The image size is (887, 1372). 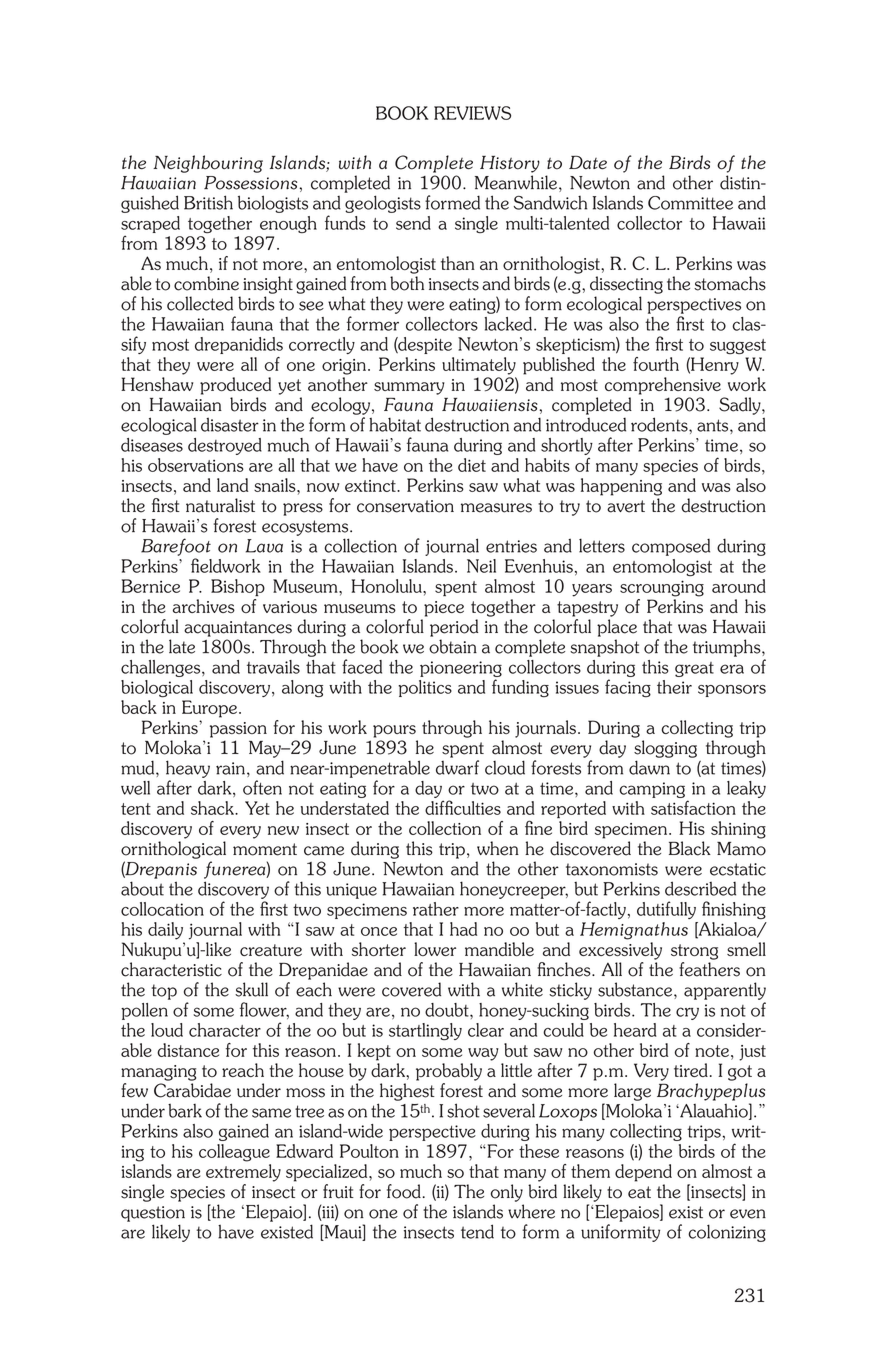 I want to click on Committee, so click(x=690, y=203).
